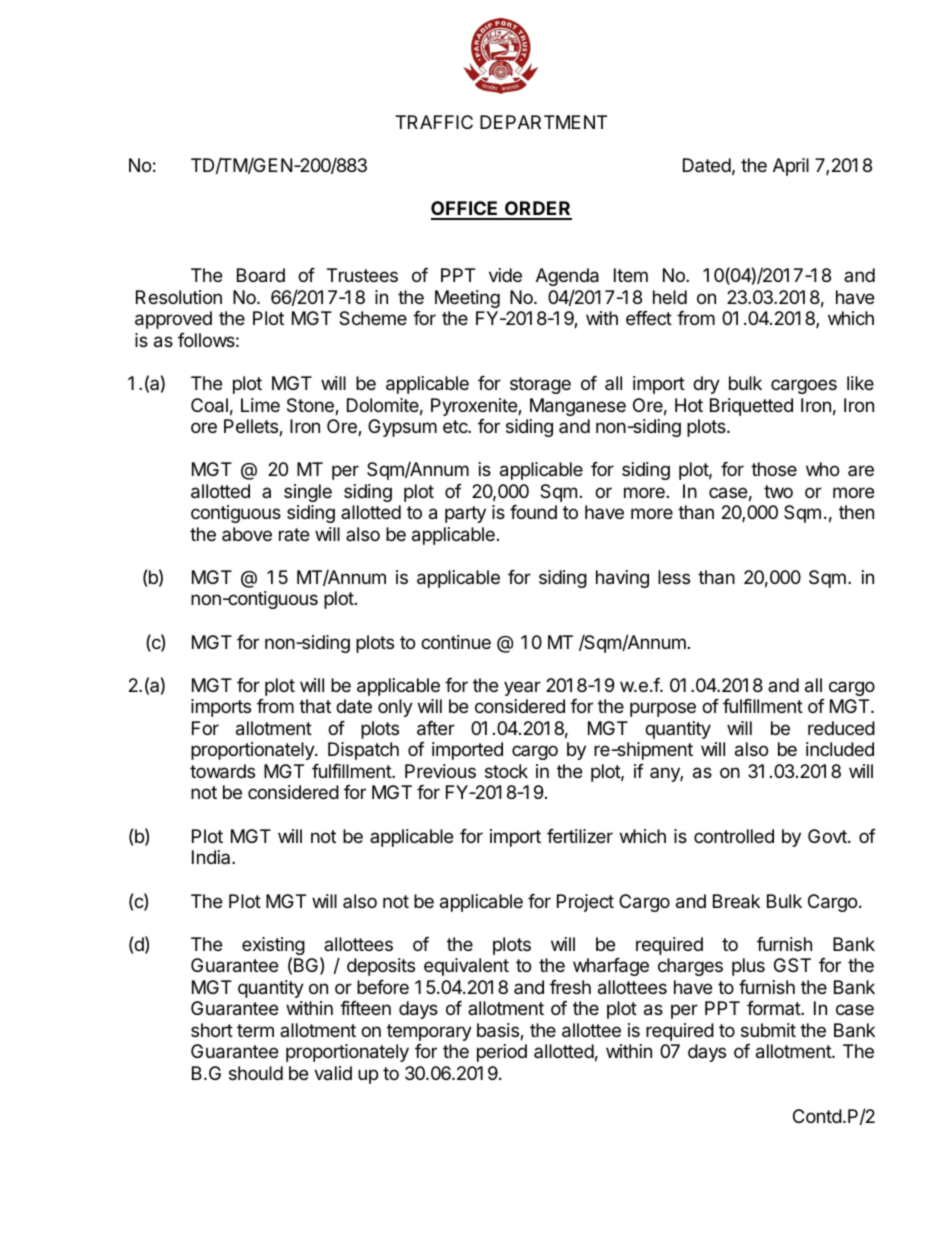 The height and width of the document is (1233, 952). Describe the element at coordinates (791, 167) in the document. I see `April` at that location.
